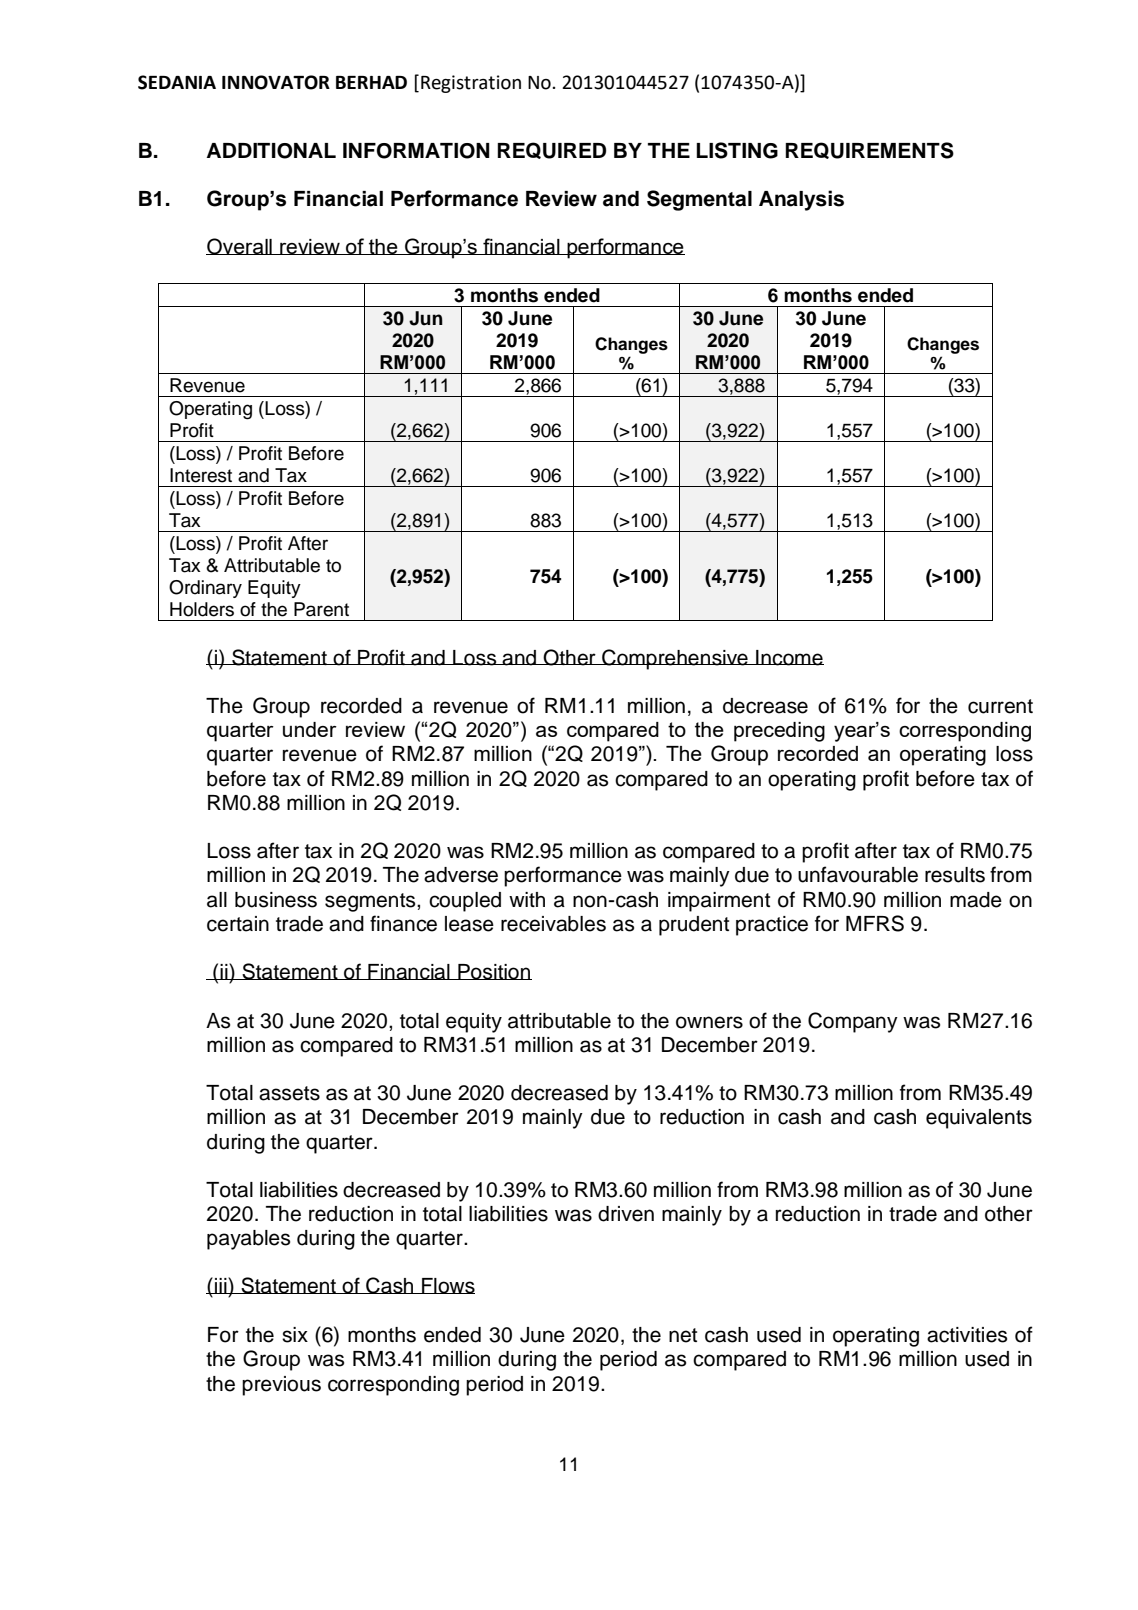  Describe the element at coordinates (310, 729) in the document. I see `under` at that location.
